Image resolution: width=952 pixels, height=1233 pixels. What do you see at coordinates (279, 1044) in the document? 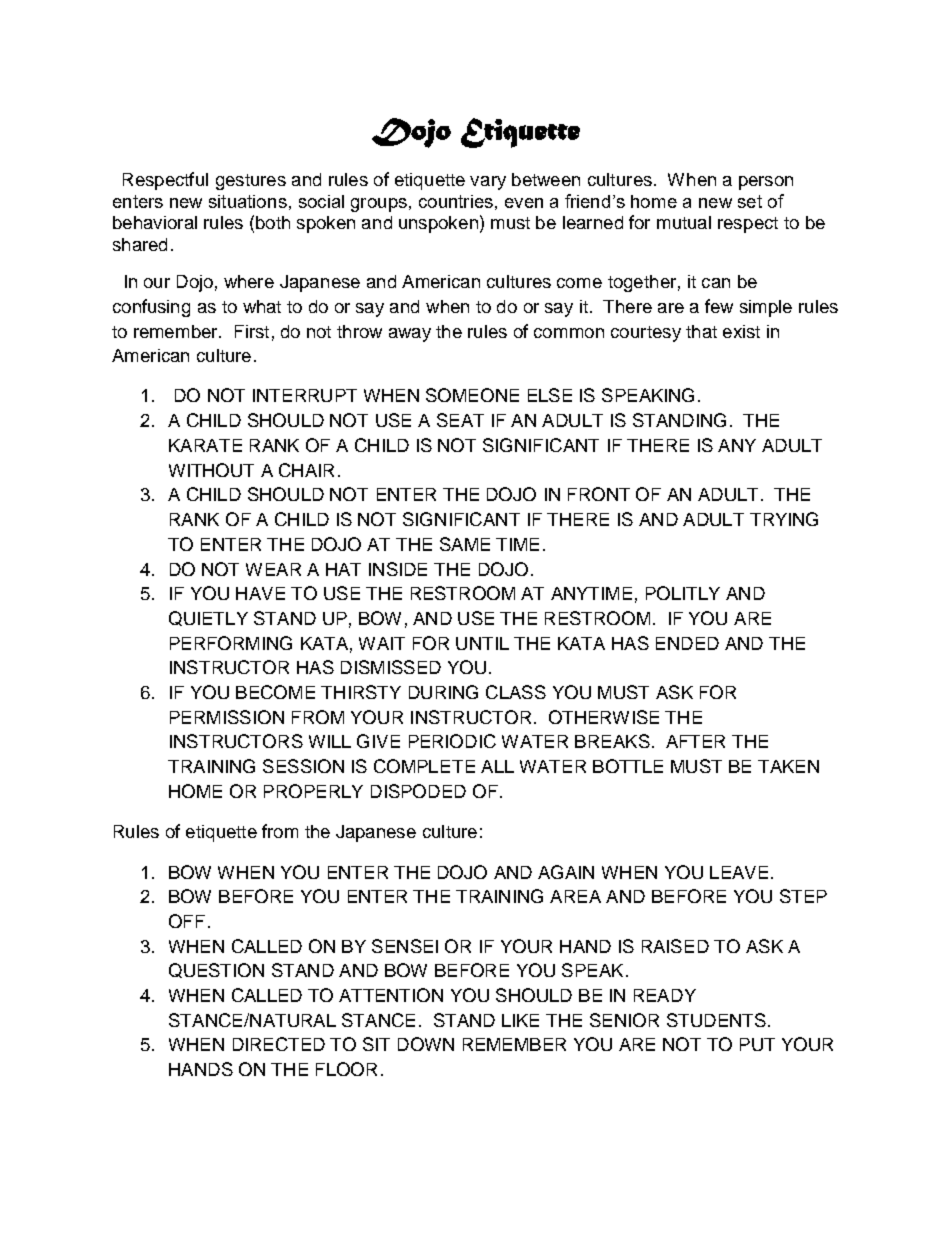
I see `DIRECTED` at bounding box center [279, 1044].
